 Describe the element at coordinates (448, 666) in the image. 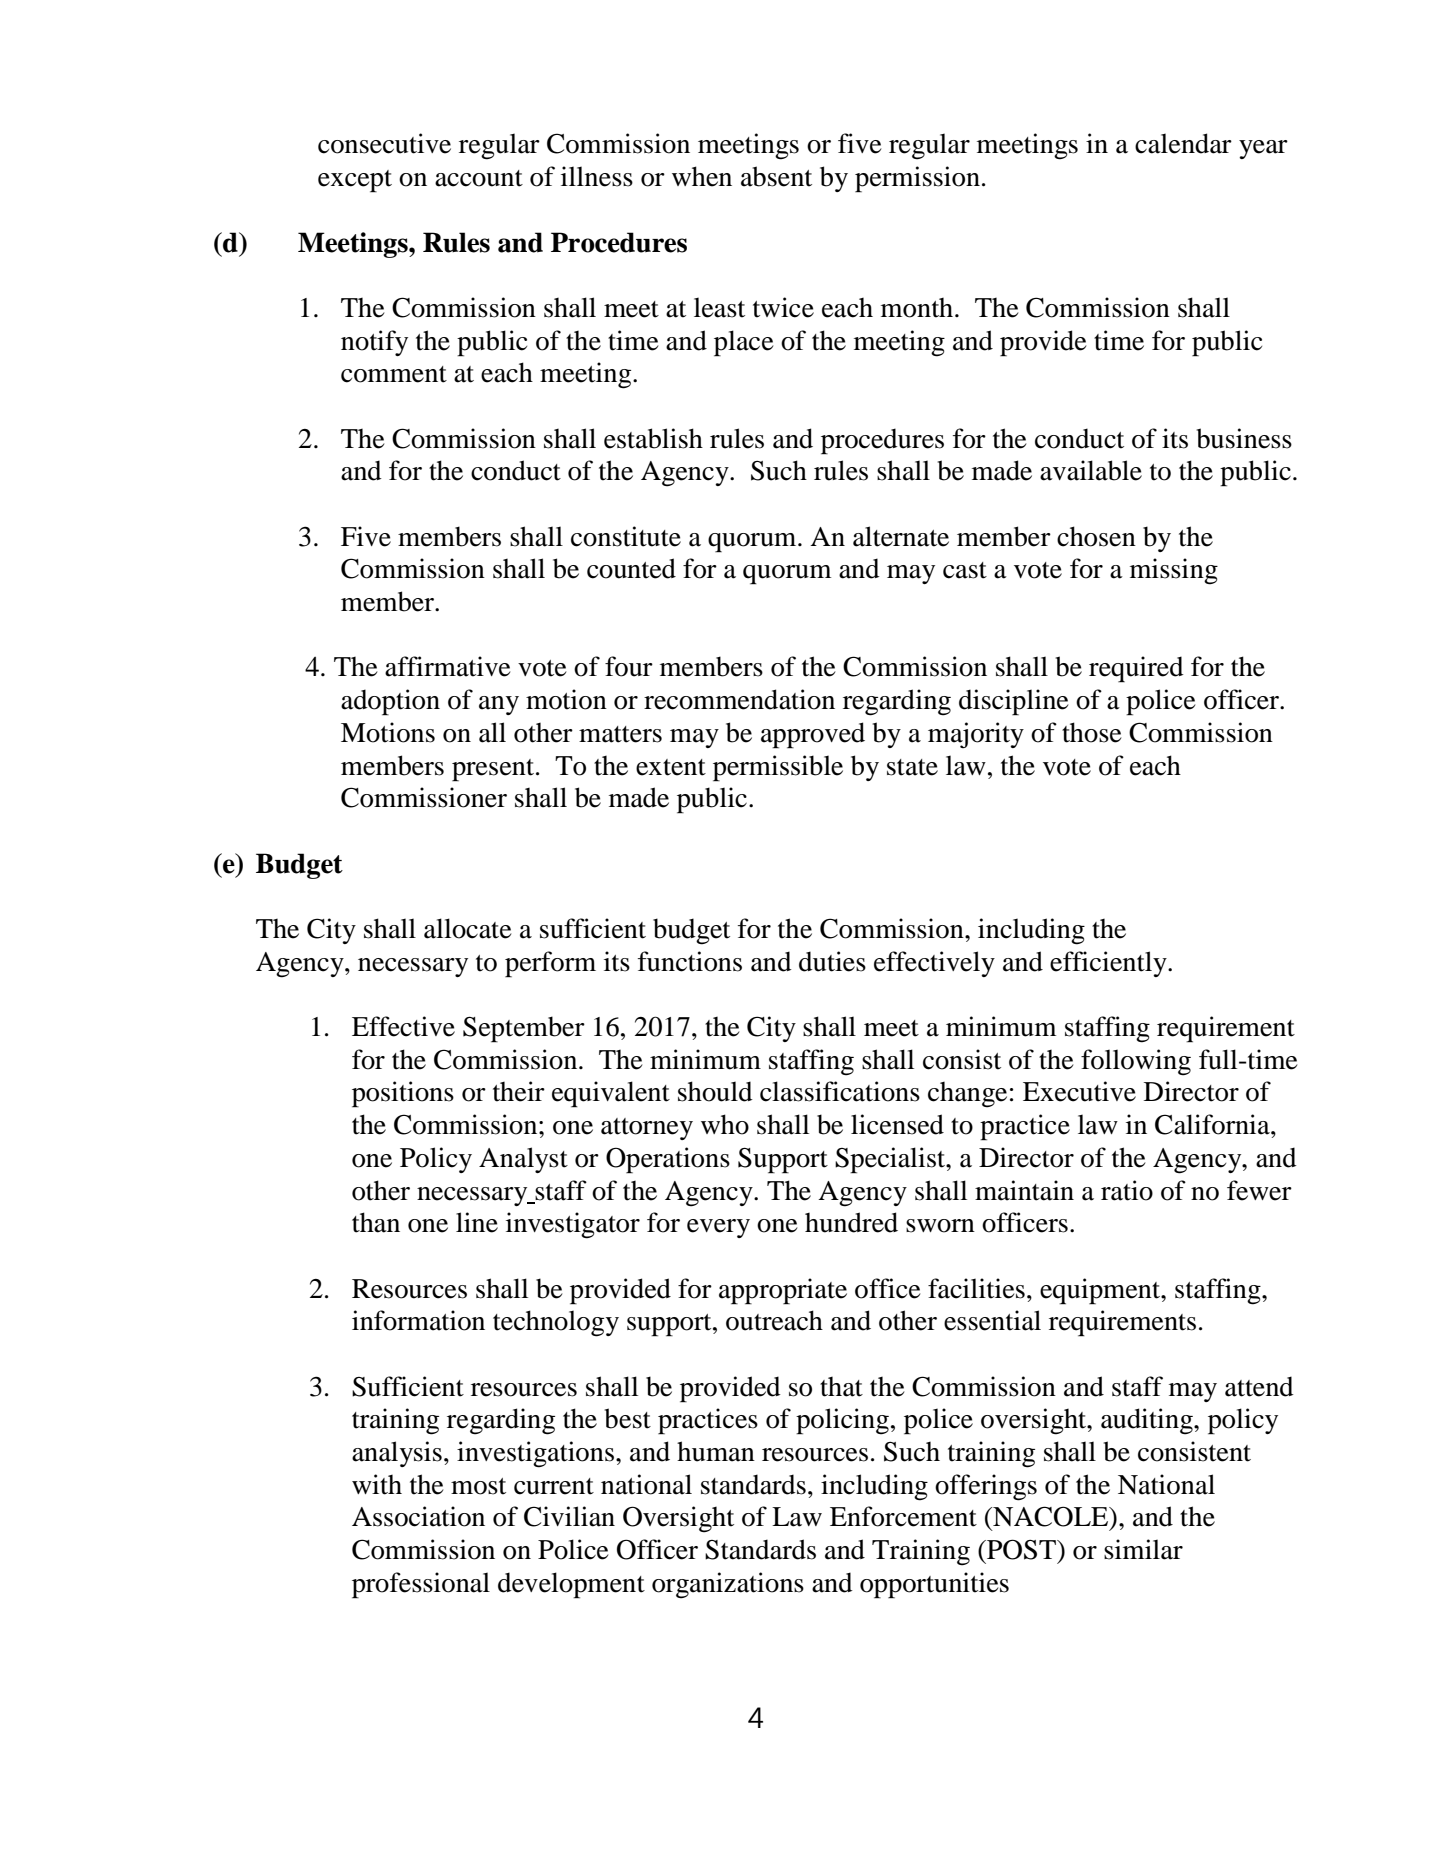

I see `affirmative` at that location.
